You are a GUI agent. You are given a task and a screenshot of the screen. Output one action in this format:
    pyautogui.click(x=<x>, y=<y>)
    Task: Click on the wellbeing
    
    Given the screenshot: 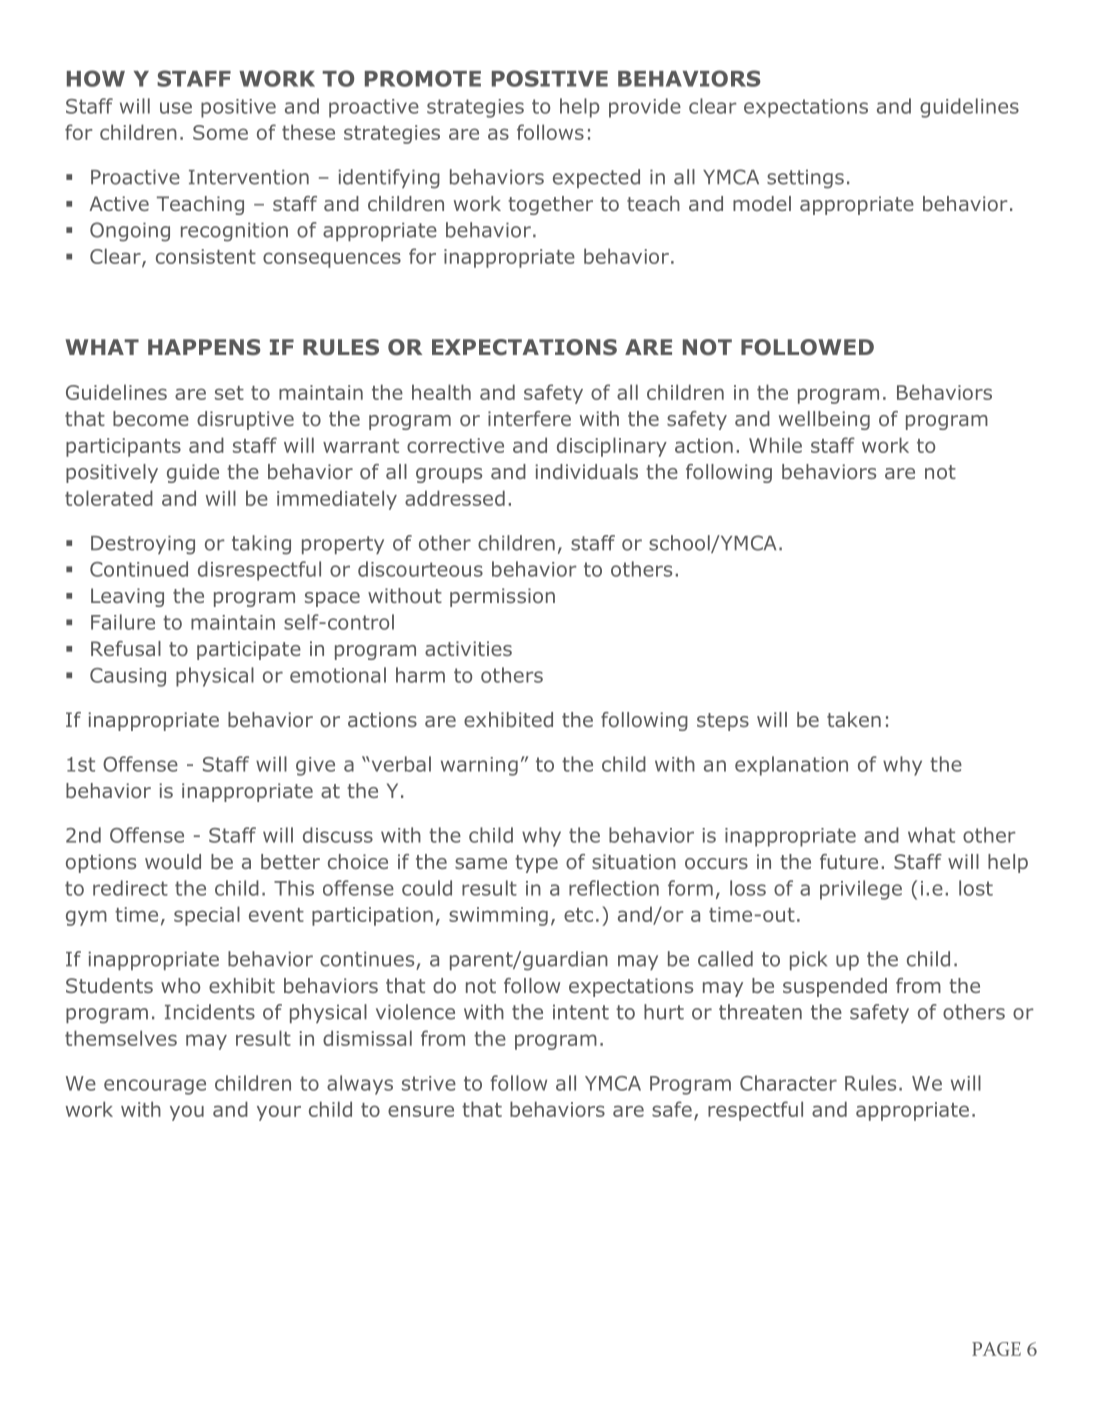 What is the action you would take?
    pyautogui.click(x=824, y=420)
